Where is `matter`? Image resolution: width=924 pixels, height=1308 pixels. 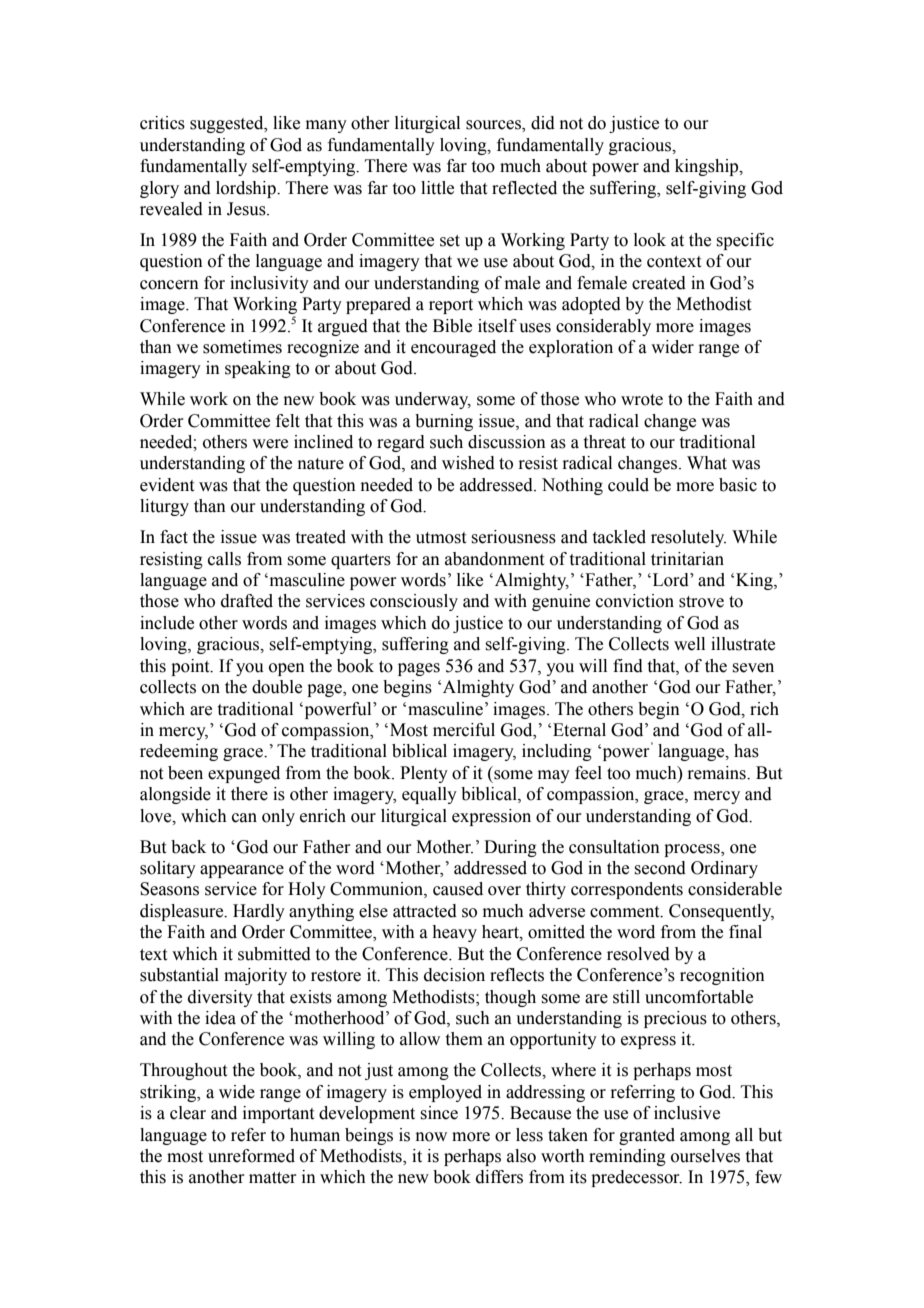
matter is located at coordinates (273, 1178).
